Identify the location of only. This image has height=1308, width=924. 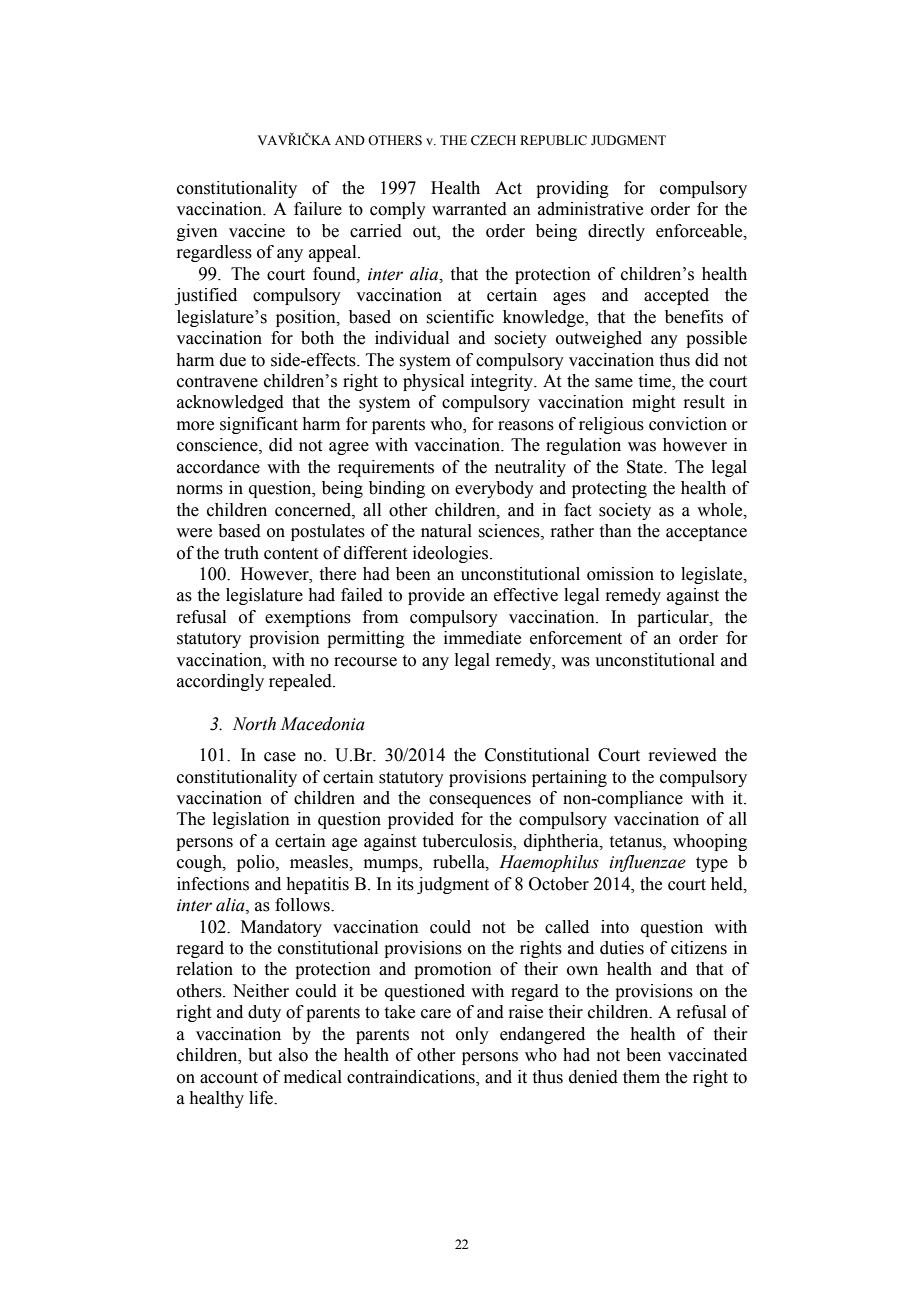
(472, 1035).
